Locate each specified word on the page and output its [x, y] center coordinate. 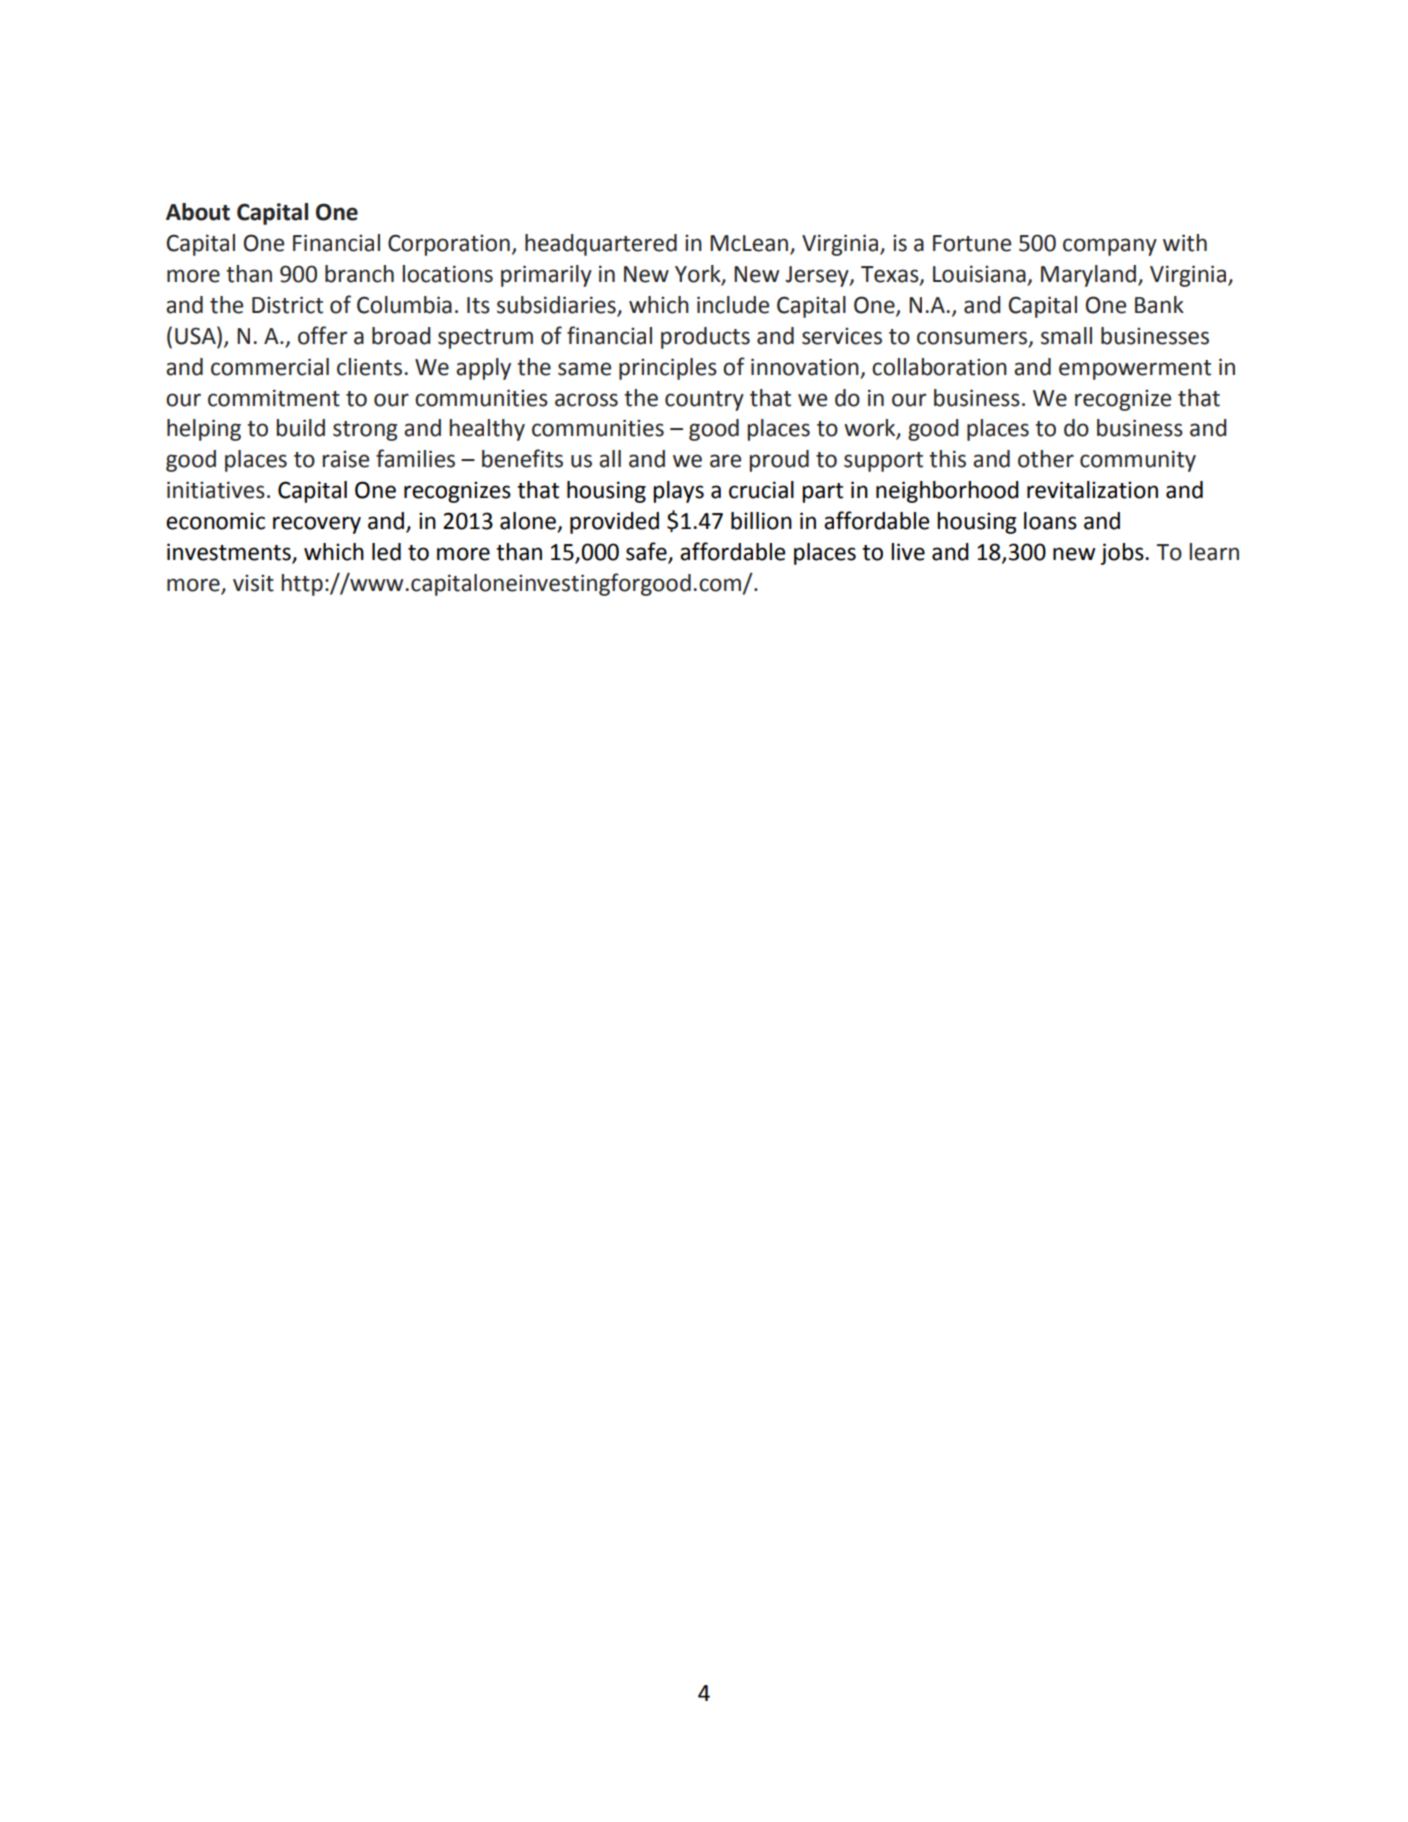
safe [647, 552]
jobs [1123, 554]
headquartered [601, 245]
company [1110, 247]
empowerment [1135, 370]
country [704, 401]
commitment [274, 398]
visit [253, 583]
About [198, 212]
